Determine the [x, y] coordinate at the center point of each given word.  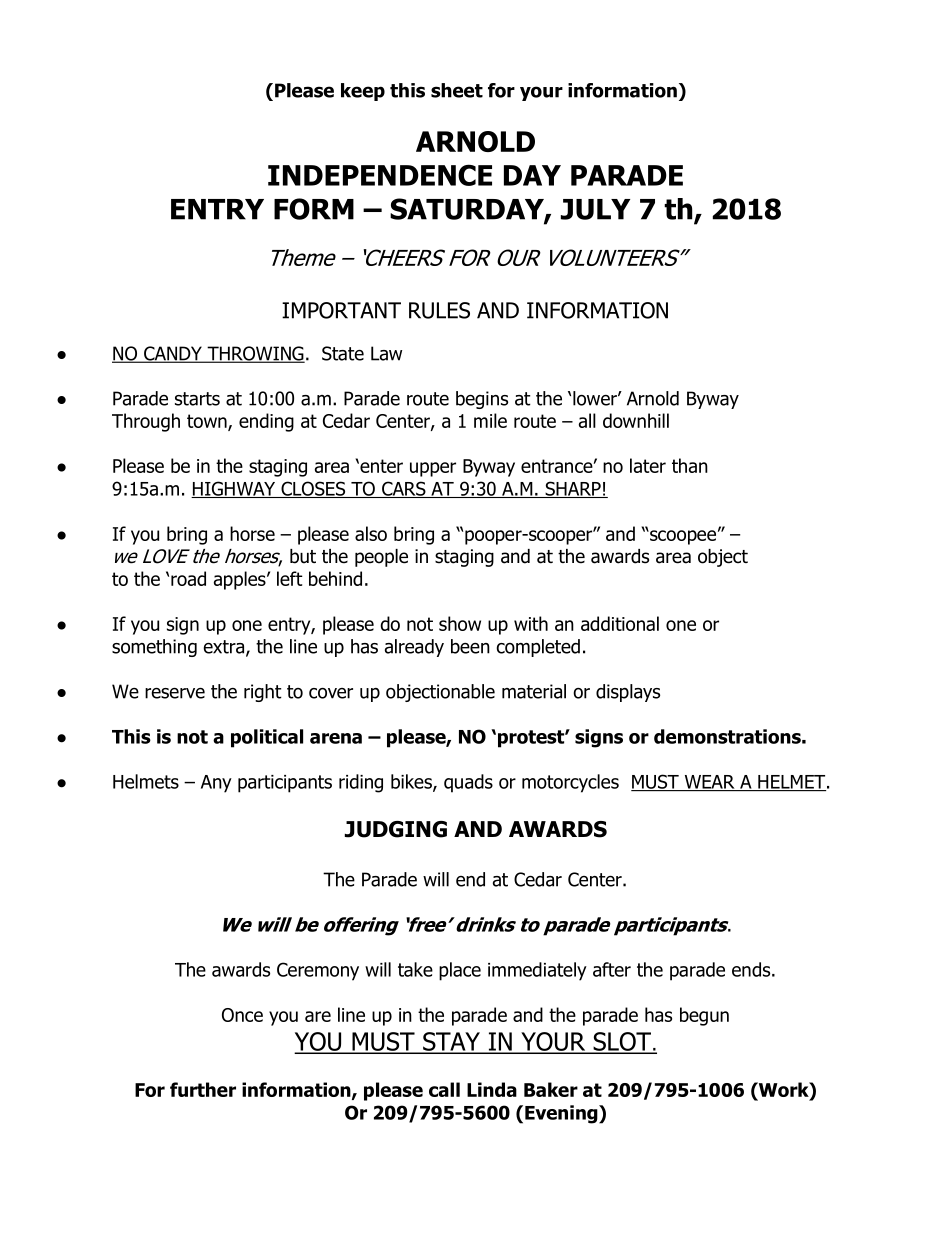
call [444, 1089]
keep [363, 92]
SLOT [622, 1042]
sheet [457, 90]
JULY [595, 209]
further [203, 1089]
